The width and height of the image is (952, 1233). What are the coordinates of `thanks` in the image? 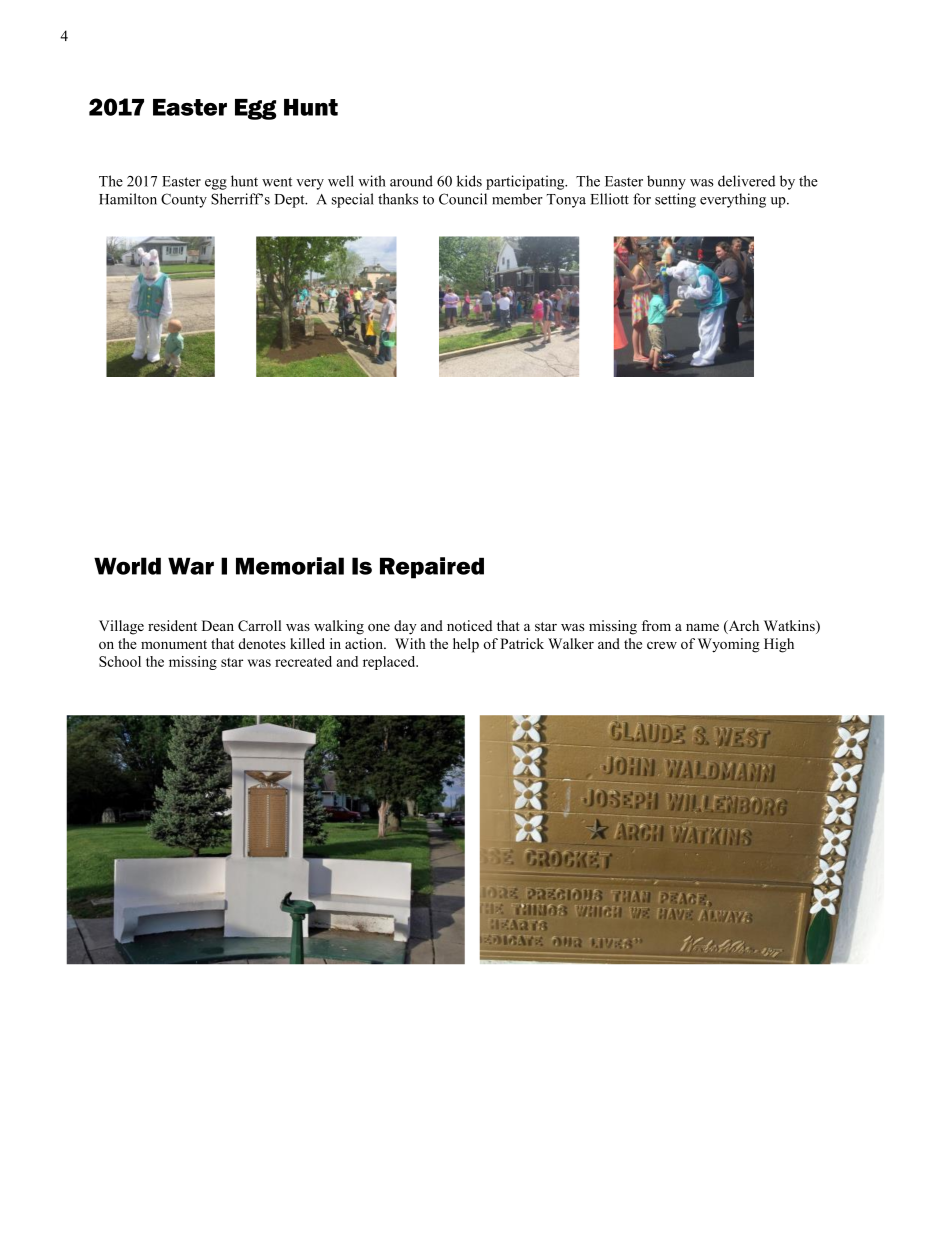 It's located at (398, 199).
